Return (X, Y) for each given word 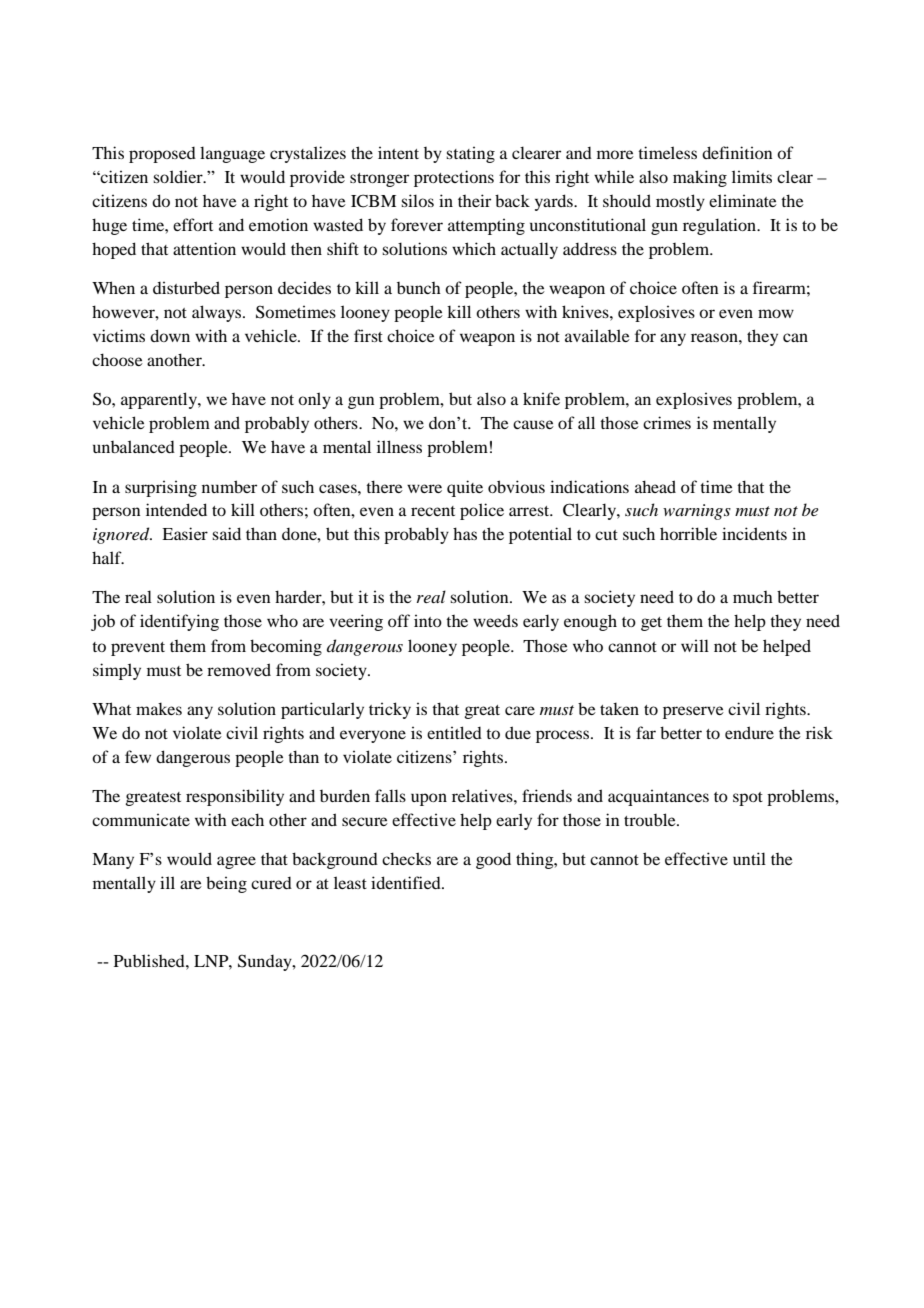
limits (752, 176)
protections (454, 178)
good (493, 860)
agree (236, 862)
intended (176, 509)
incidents (754, 533)
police (482, 511)
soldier (179, 176)
